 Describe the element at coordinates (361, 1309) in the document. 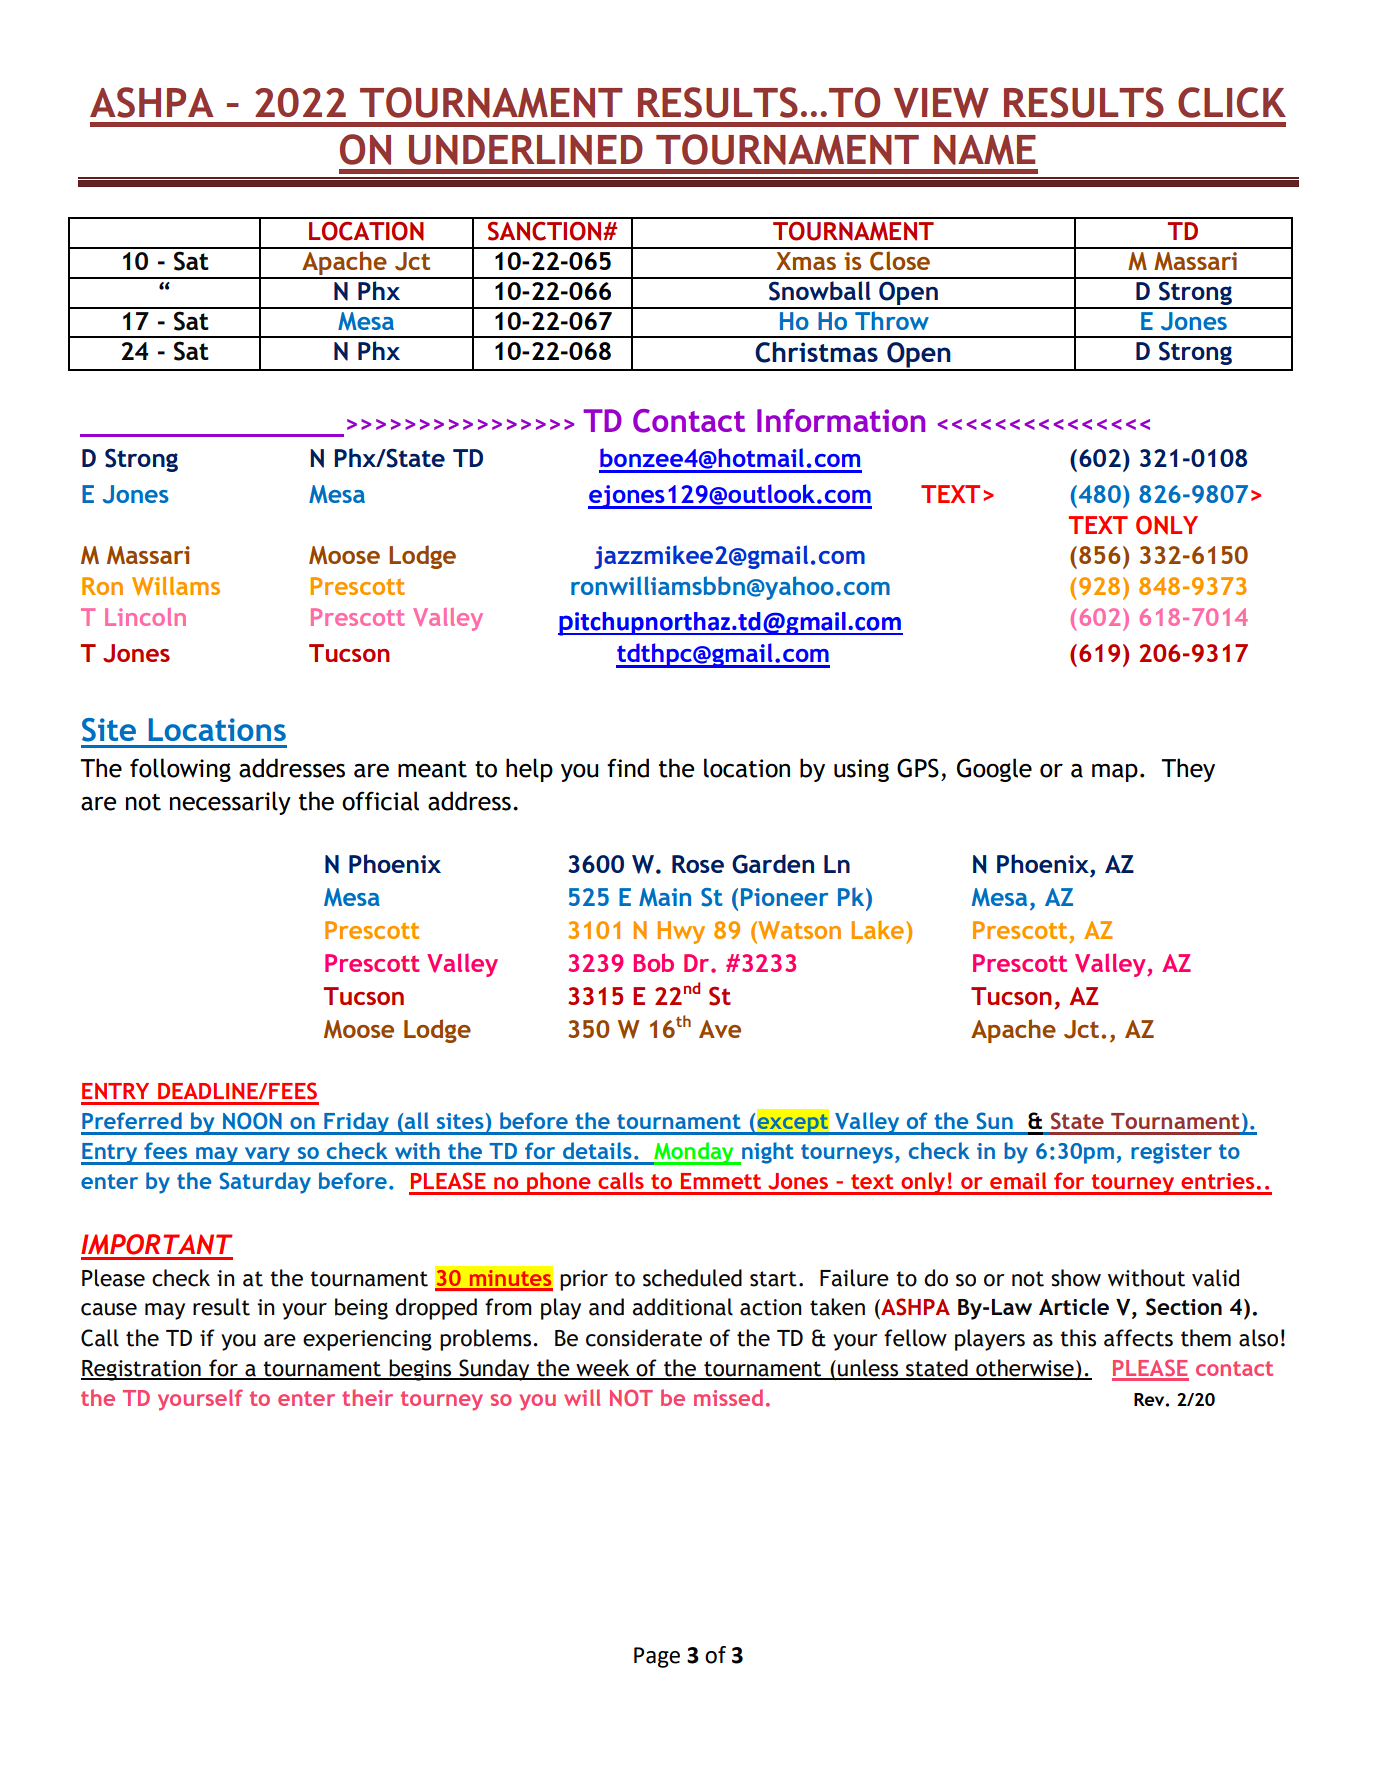

I see `being` at that location.
